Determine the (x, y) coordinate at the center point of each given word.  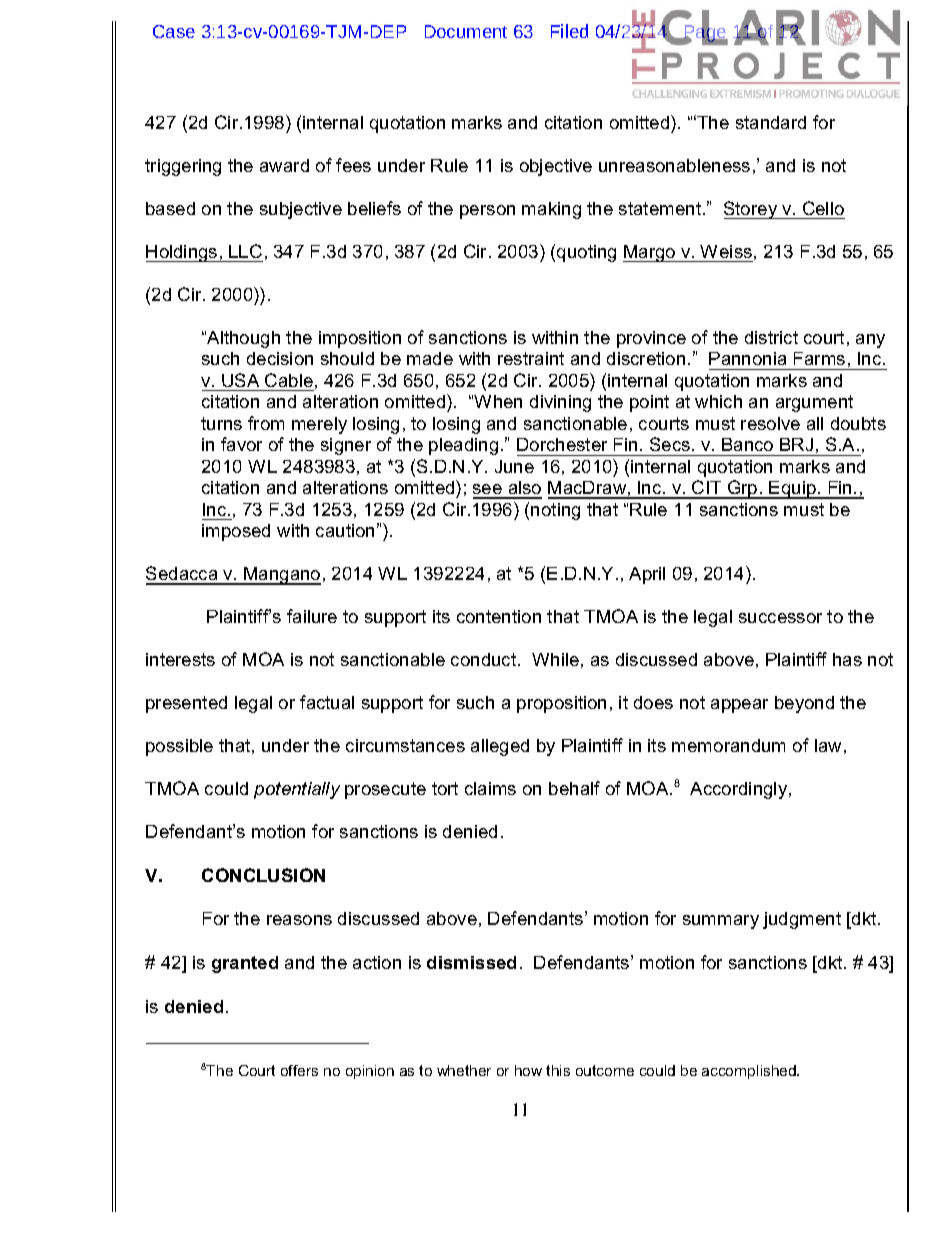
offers (299, 1070)
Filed (569, 31)
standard (771, 122)
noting (555, 511)
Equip (793, 490)
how (528, 1070)
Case (174, 31)
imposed (236, 532)
